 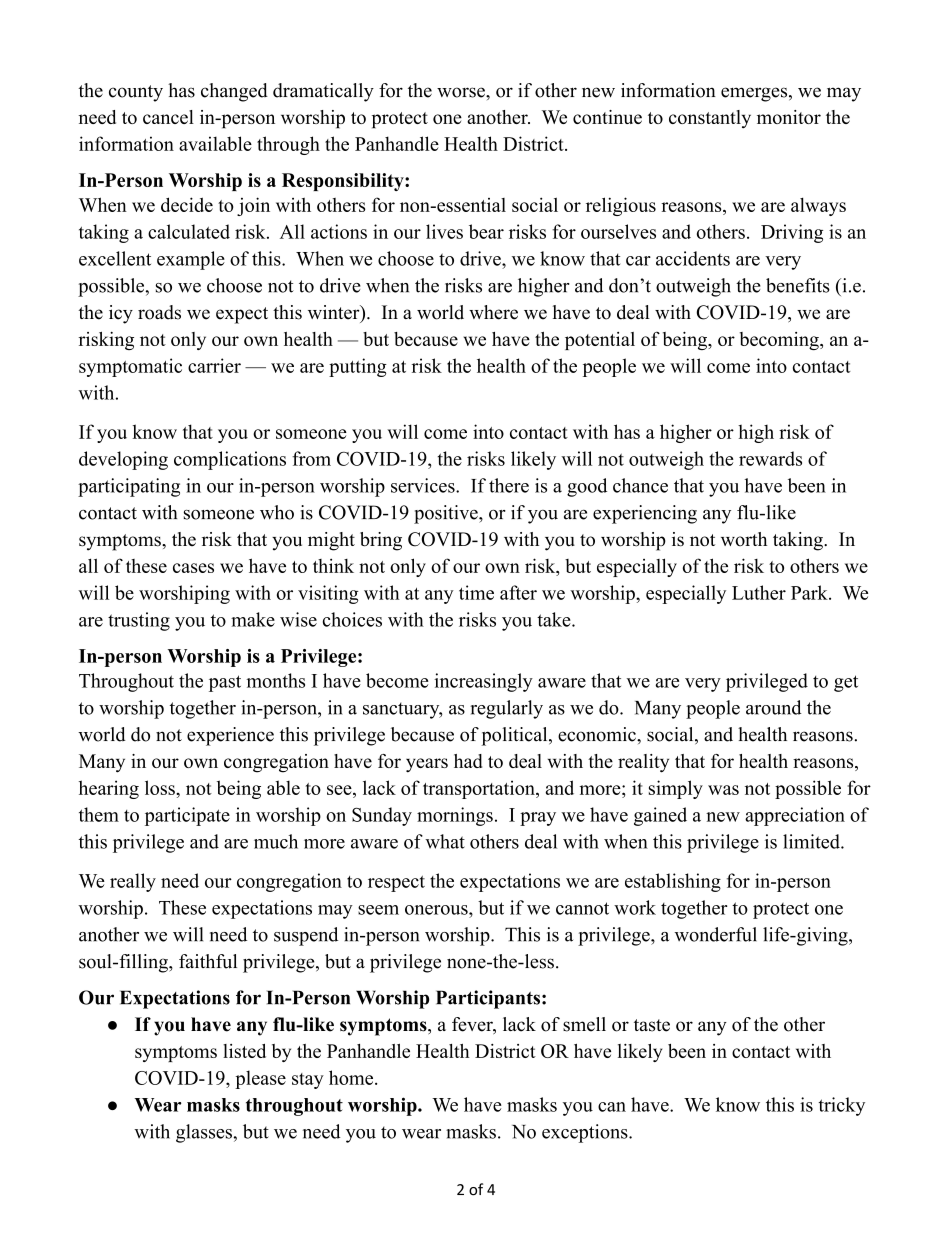 What do you see at coordinates (139, 621) in the image?
I see `trusting` at bounding box center [139, 621].
